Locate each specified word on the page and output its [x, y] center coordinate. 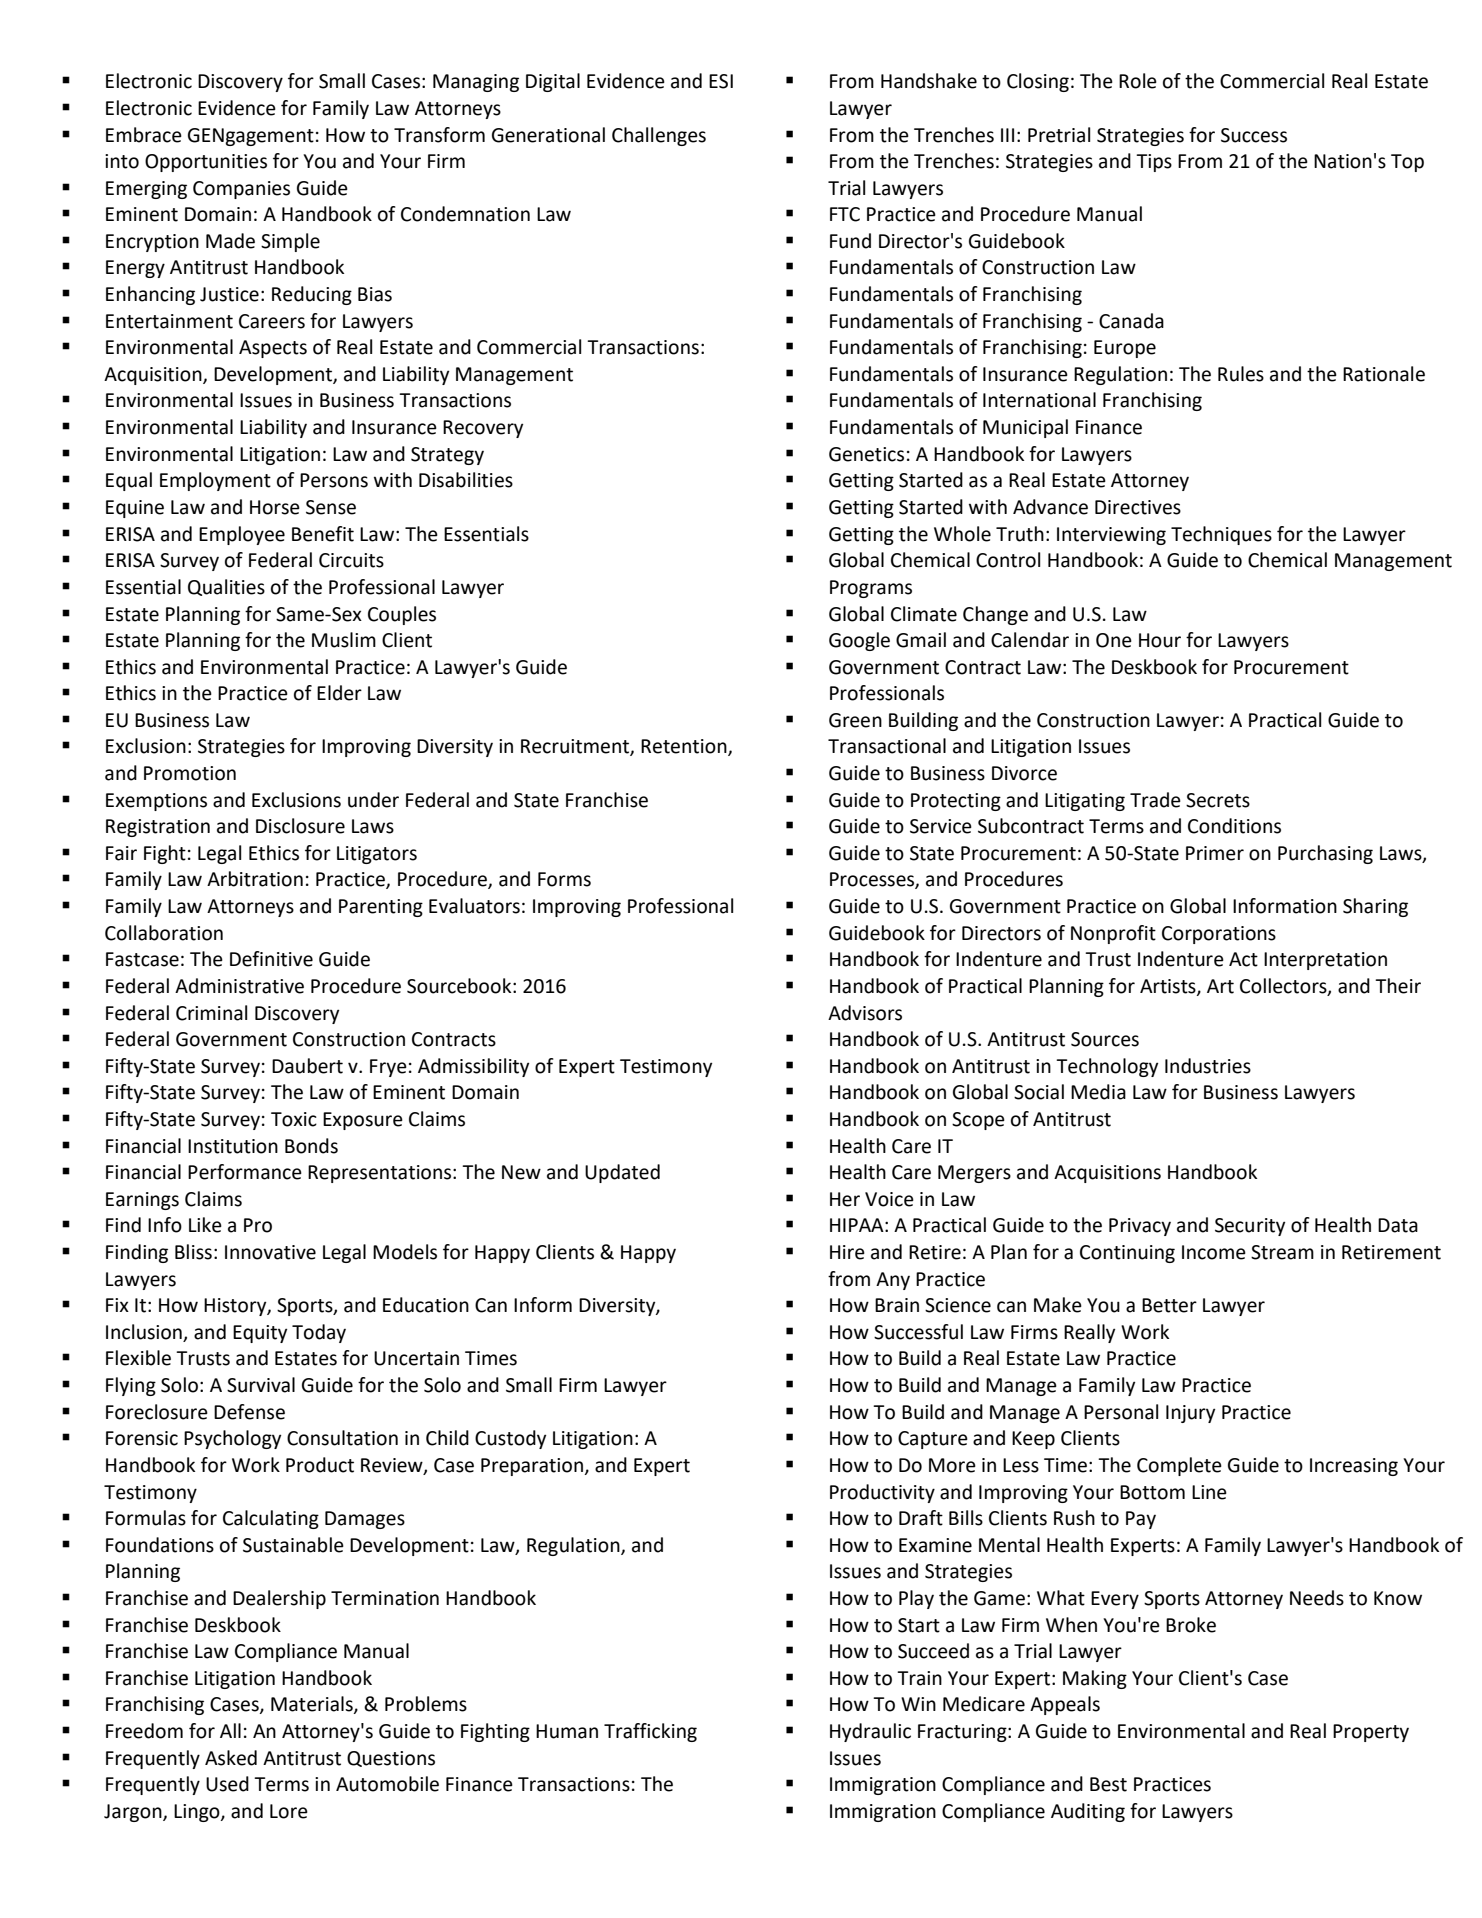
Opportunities [206, 163]
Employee [242, 535]
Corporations [1219, 935]
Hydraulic [870, 1732]
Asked [231, 1758]
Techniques [1221, 535]
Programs [871, 589]
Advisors [865, 1013]
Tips [1154, 163]
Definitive [271, 959]
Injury [1190, 1414]
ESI [721, 81]
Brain [897, 1305]
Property [1371, 1733]
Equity [260, 1334]
